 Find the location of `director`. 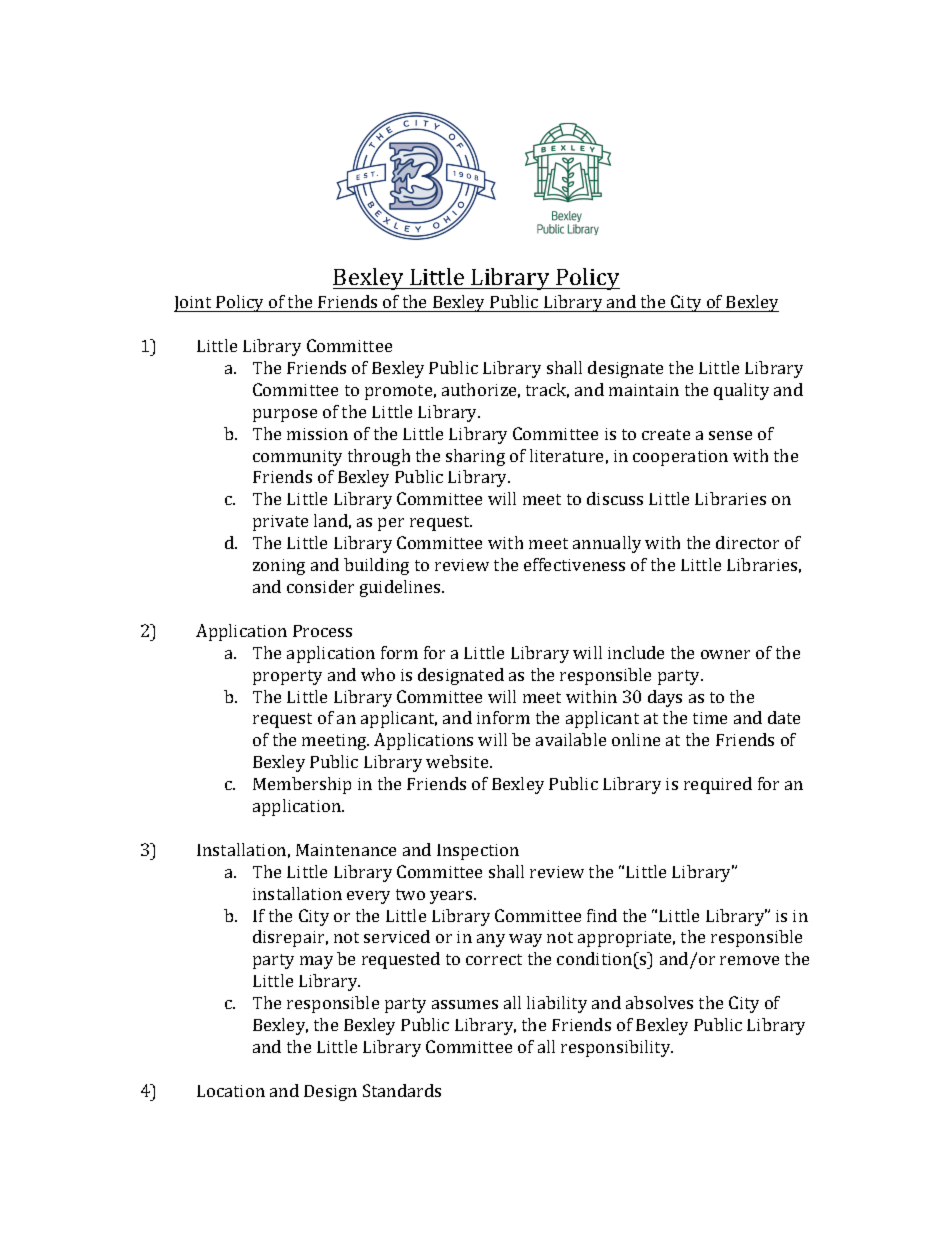

director is located at coordinates (747, 542).
